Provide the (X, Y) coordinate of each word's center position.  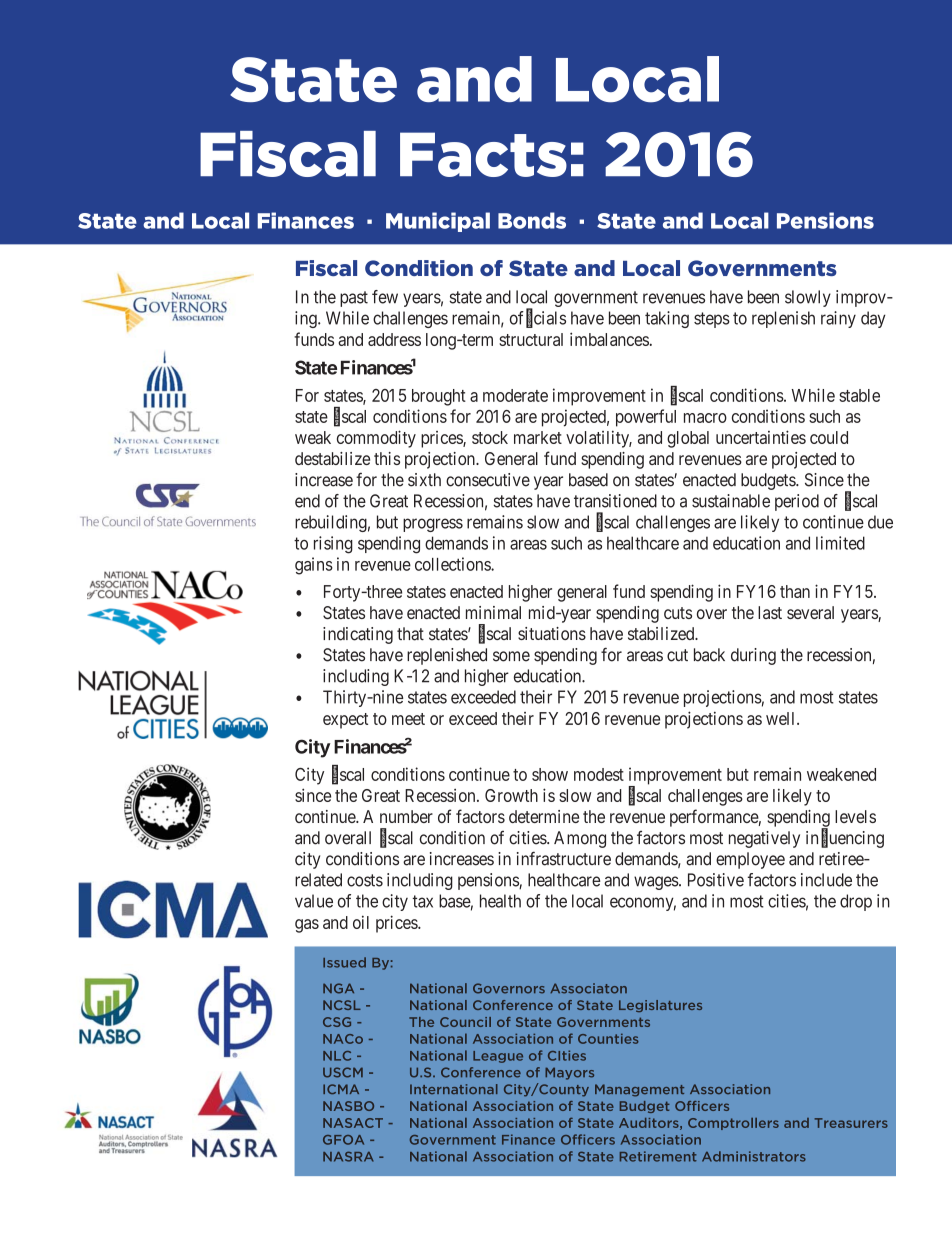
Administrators (754, 1156)
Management (639, 1090)
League (498, 1057)
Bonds (532, 220)
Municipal (438, 222)
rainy (838, 319)
